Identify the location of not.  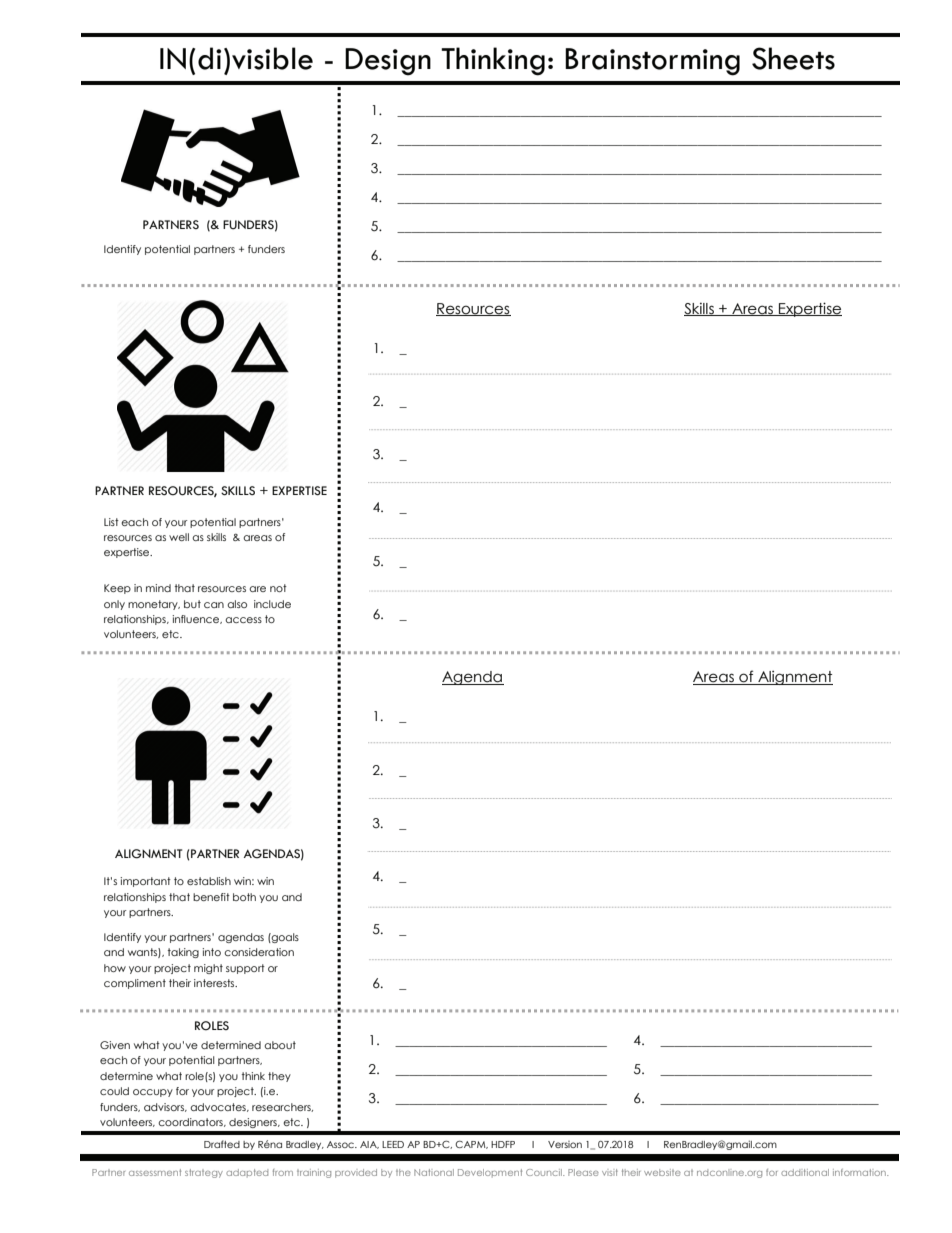
(278, 588).
